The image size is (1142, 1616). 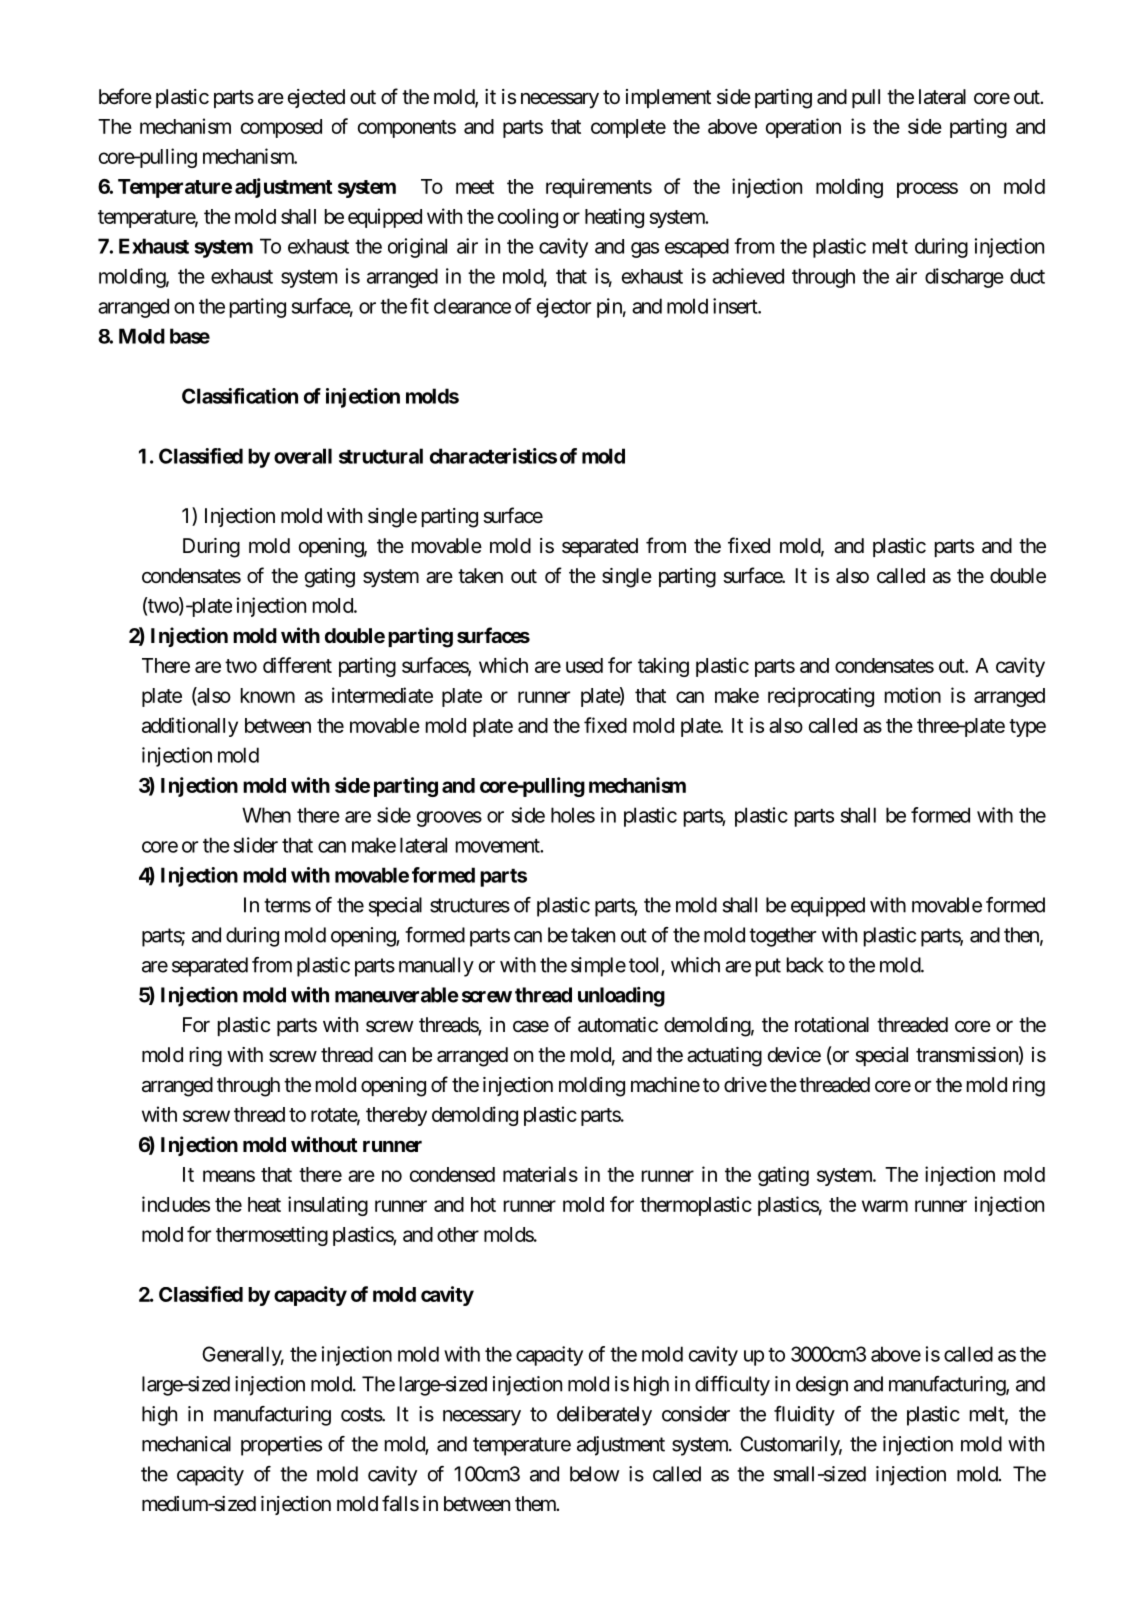 What do you see at coordinates (832, 1025) in the document?
I see `rotational` at bounding box center [832, 1025].
